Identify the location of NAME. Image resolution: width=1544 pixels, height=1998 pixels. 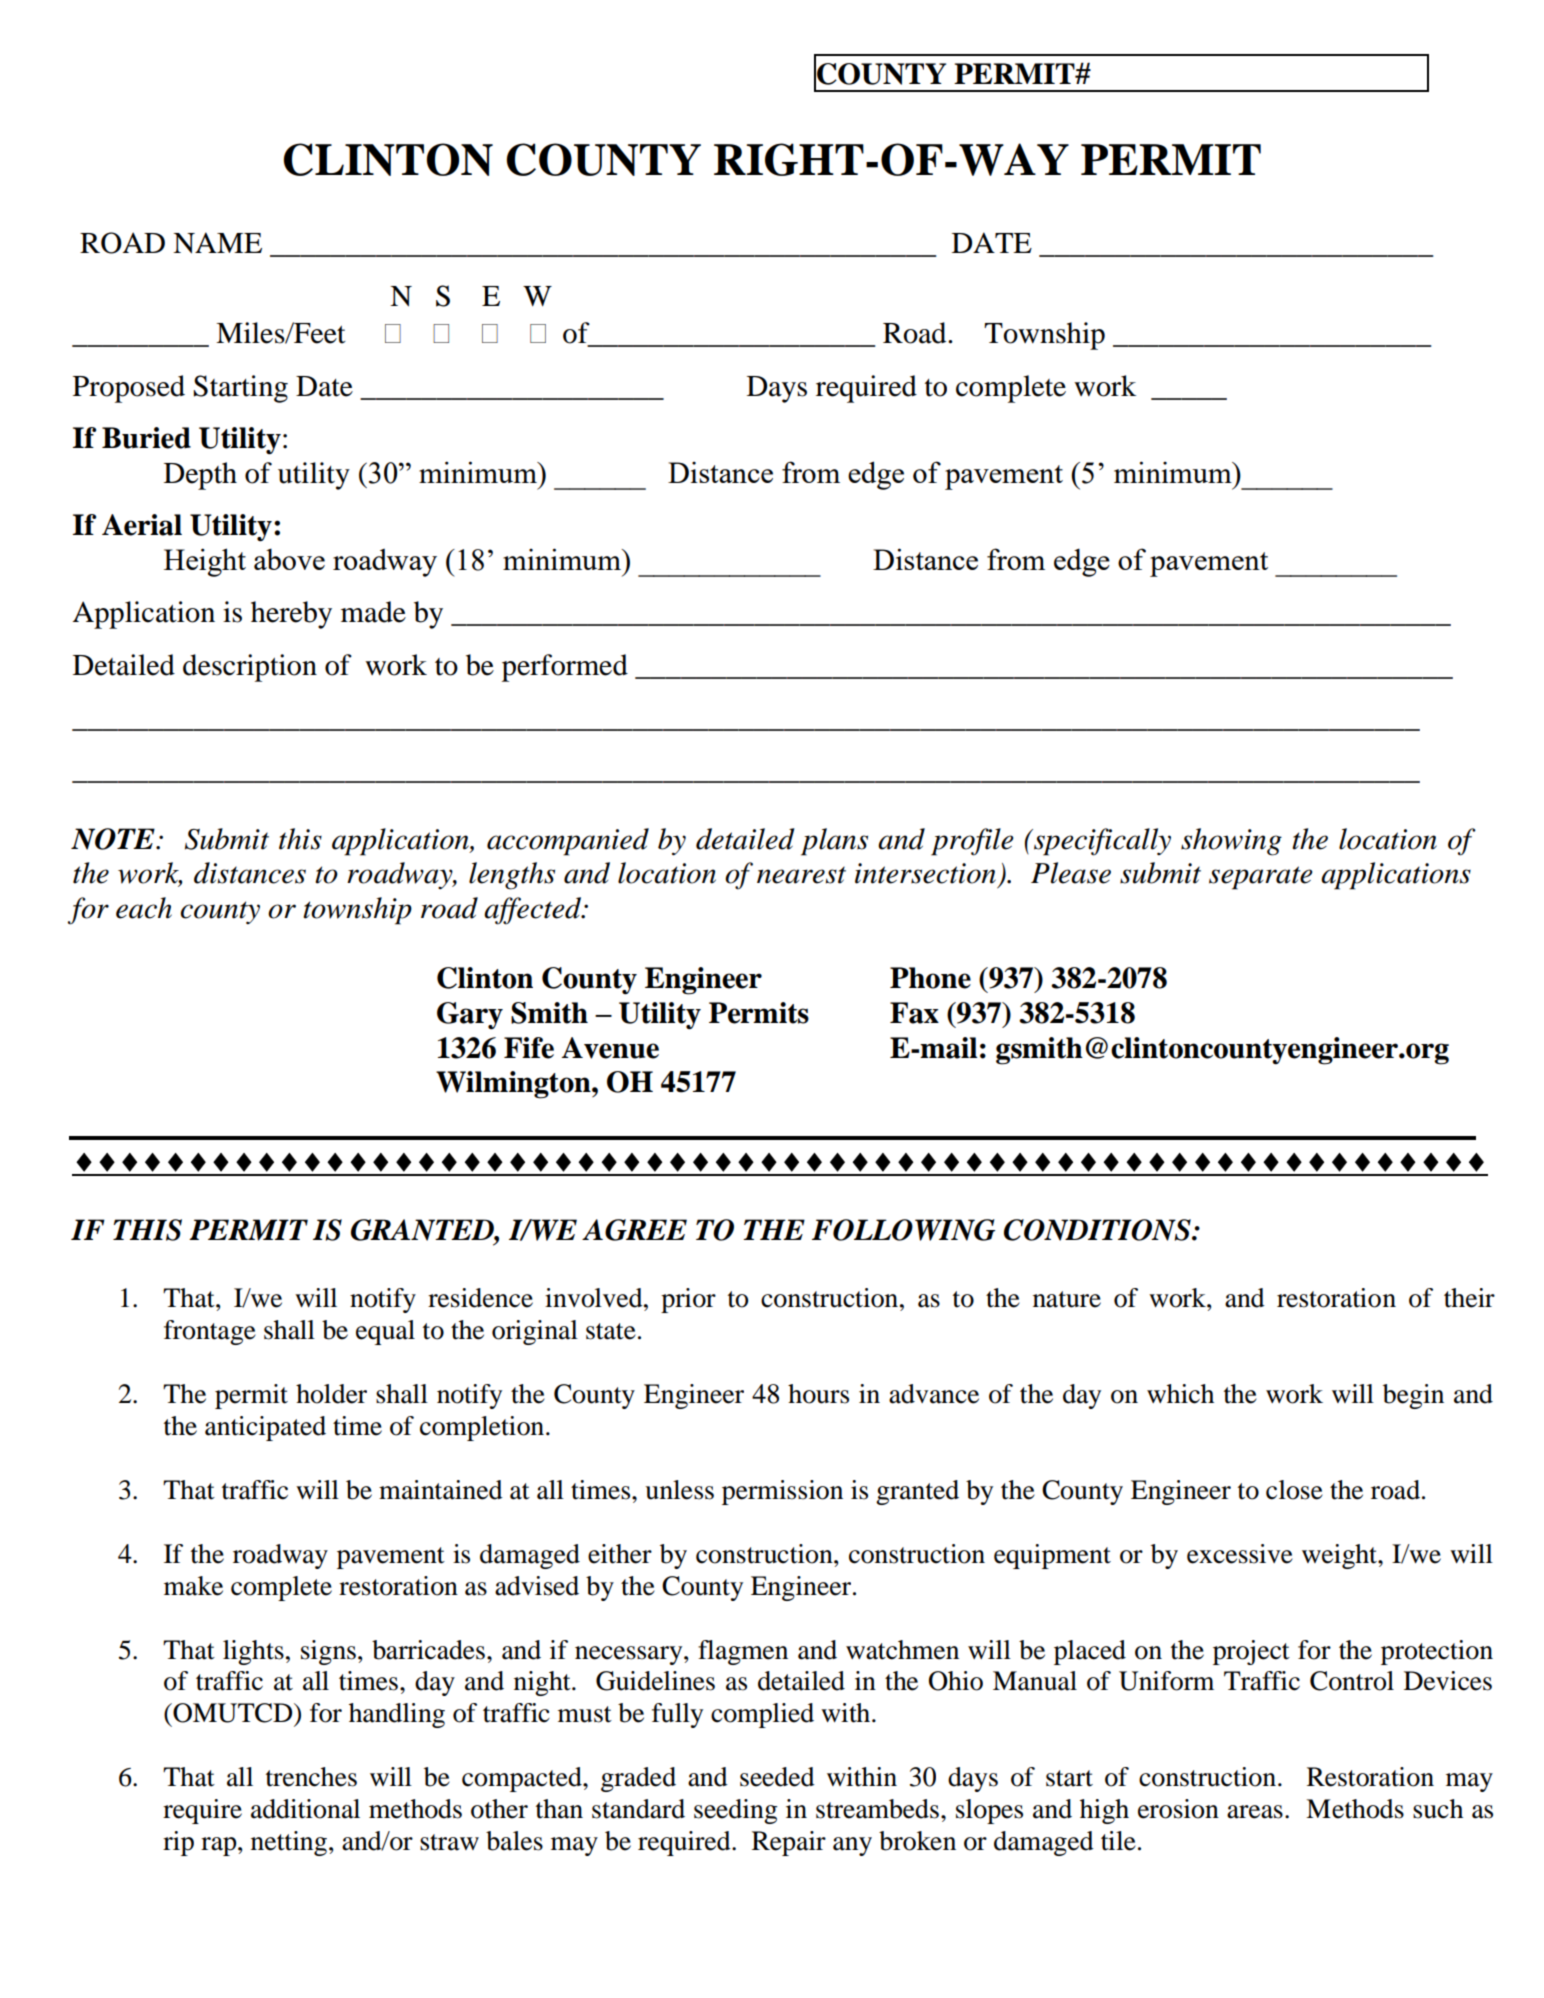
(217, 243).
